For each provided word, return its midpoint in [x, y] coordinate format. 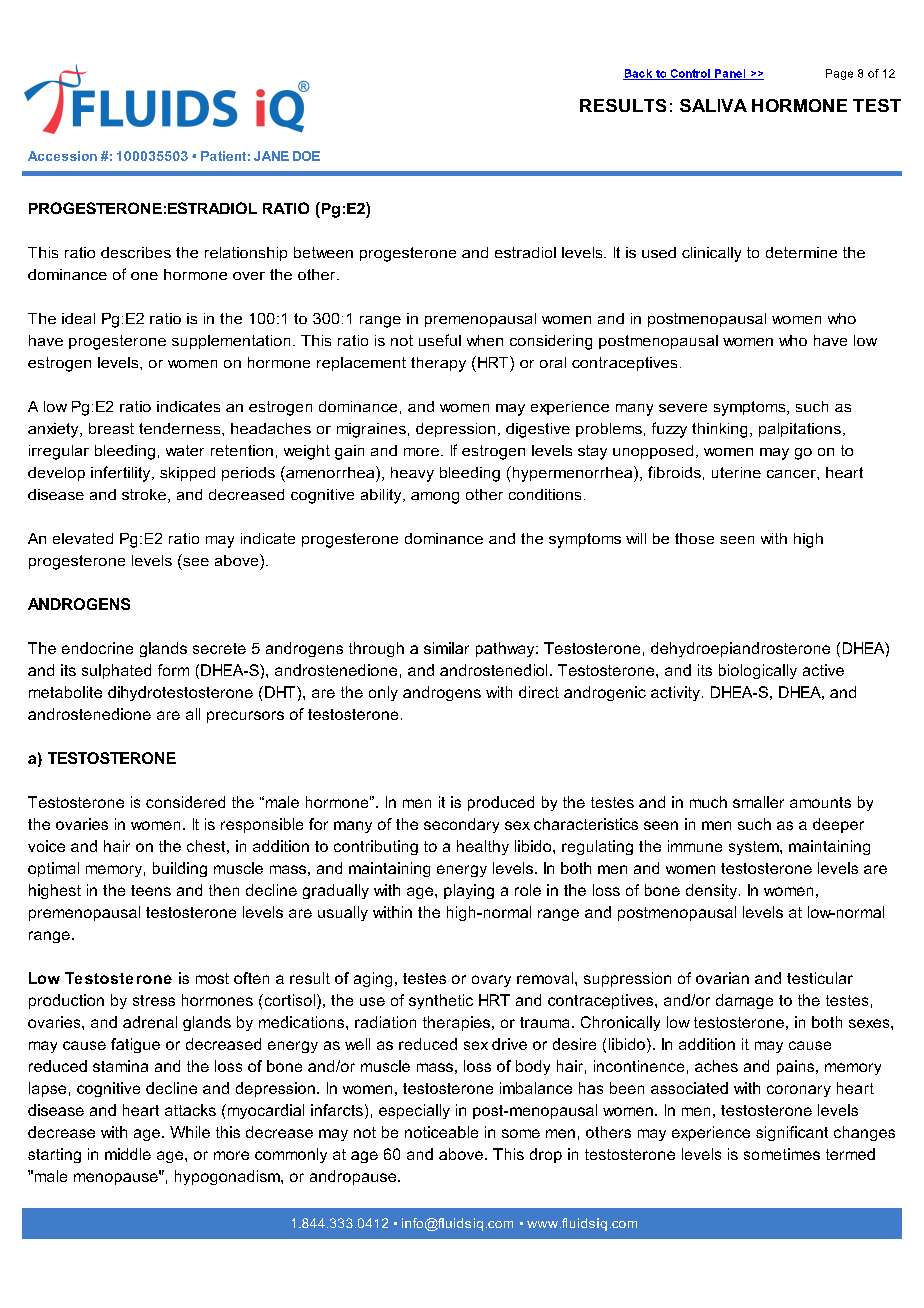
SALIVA [713, 105]
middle [128, 1154]
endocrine [97, 648]
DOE [306, 156]
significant [792, 1133]
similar [446, 648]
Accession [62, 156]
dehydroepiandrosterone [740, 649]
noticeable [441, 1132]
